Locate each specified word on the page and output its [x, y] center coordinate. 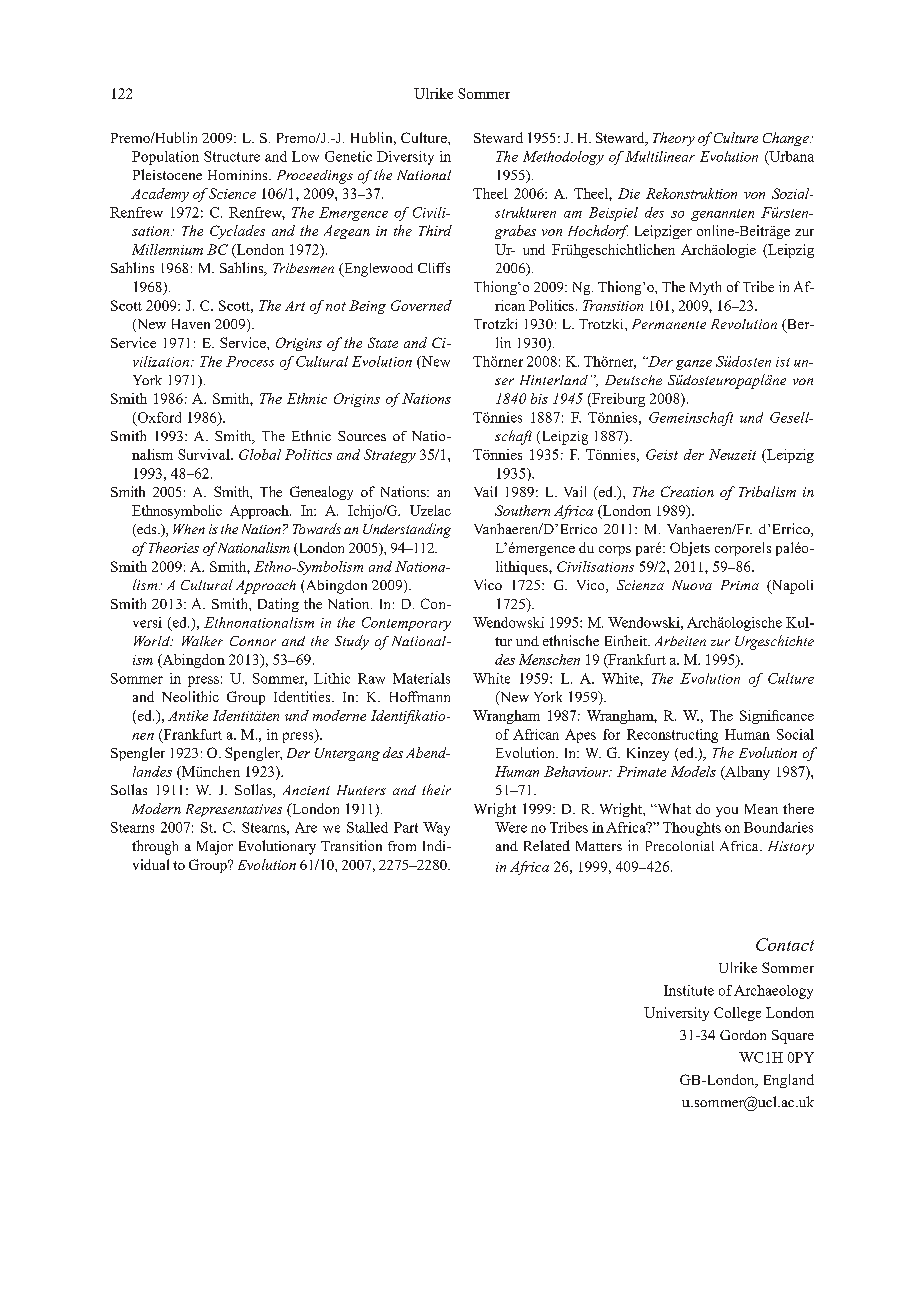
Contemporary [406, 624]
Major [215, 848]
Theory [674, 139]
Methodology [563, 158]
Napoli [791, 587]
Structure [232, 156]
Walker [202, 641]
